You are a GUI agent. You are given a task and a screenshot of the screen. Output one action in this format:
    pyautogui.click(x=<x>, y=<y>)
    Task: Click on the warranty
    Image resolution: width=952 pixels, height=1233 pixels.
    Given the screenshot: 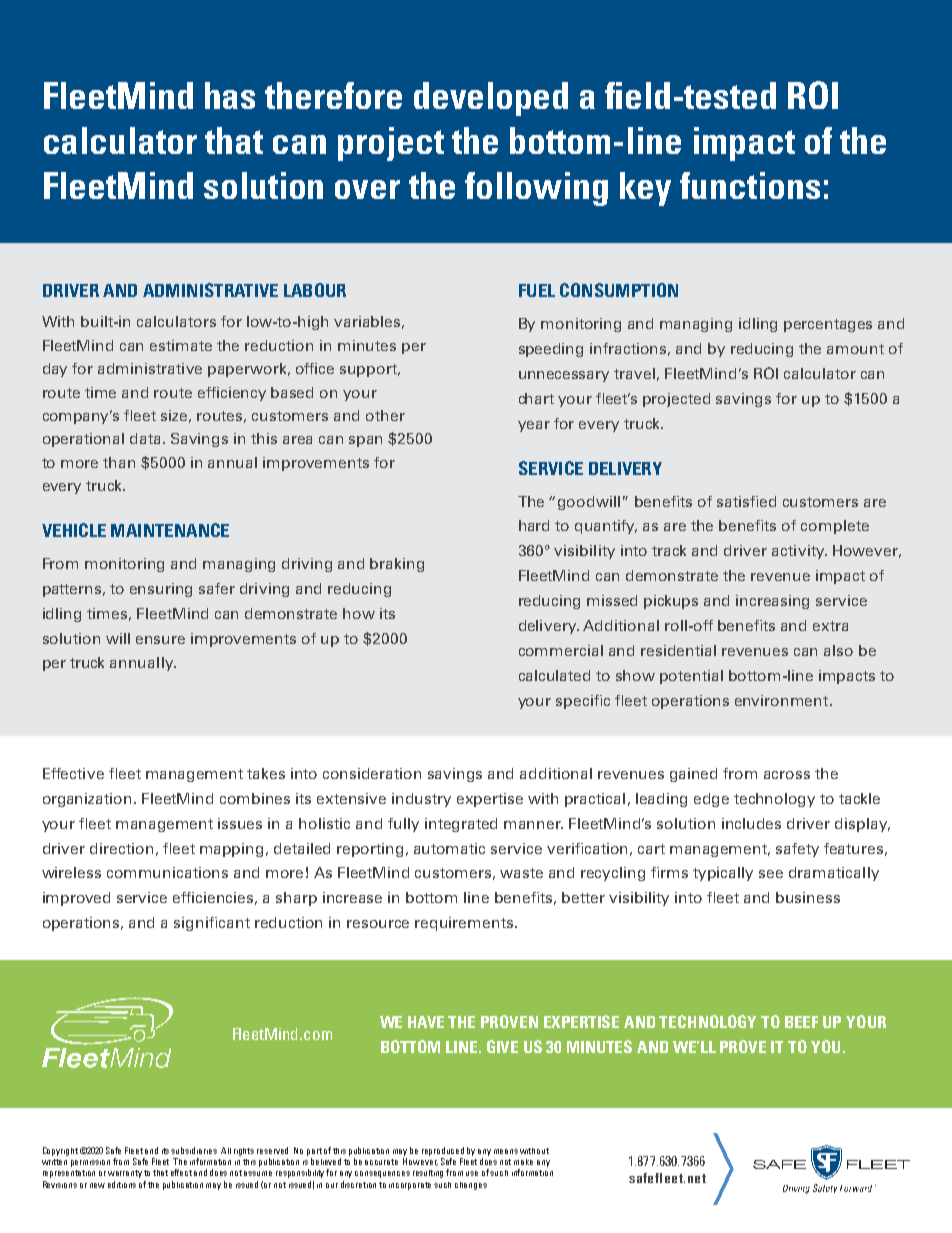 What is the action you would take?
    pyautogui.click(x=125, y=1174)
